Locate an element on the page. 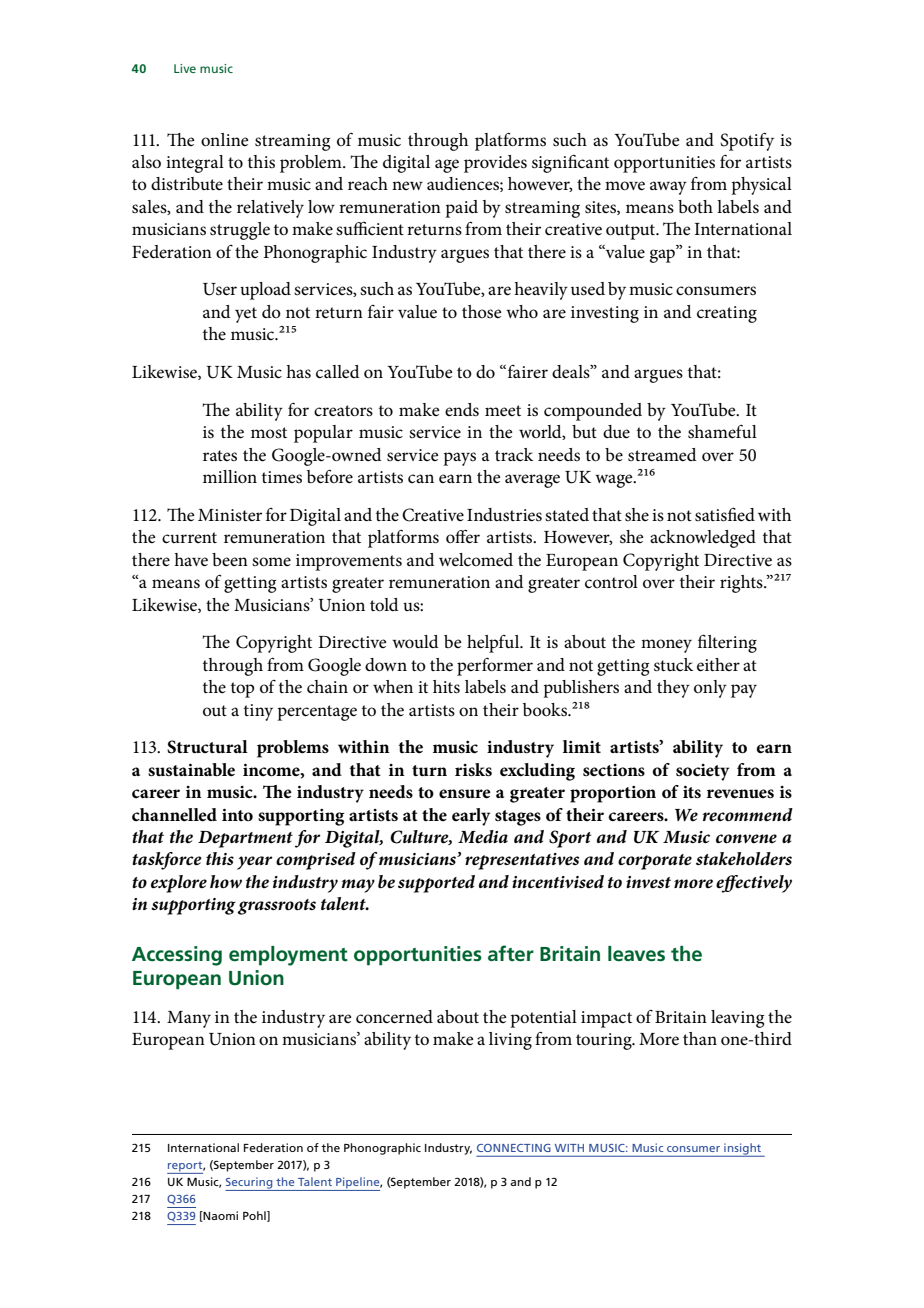  provides is located at coordinates (495, 164).
